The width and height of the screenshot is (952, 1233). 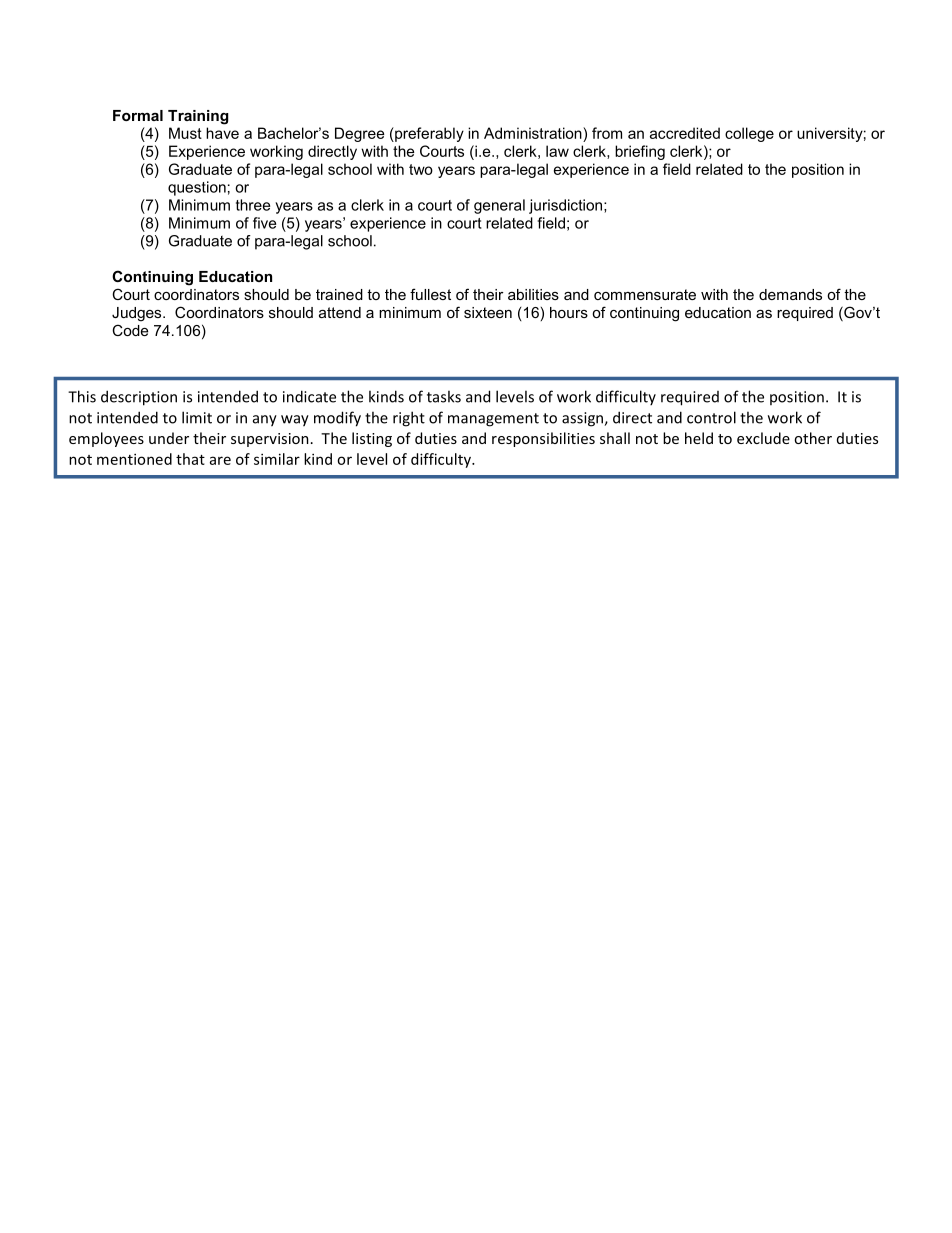 I want to click on fullest, so click(x=430, y=294).
